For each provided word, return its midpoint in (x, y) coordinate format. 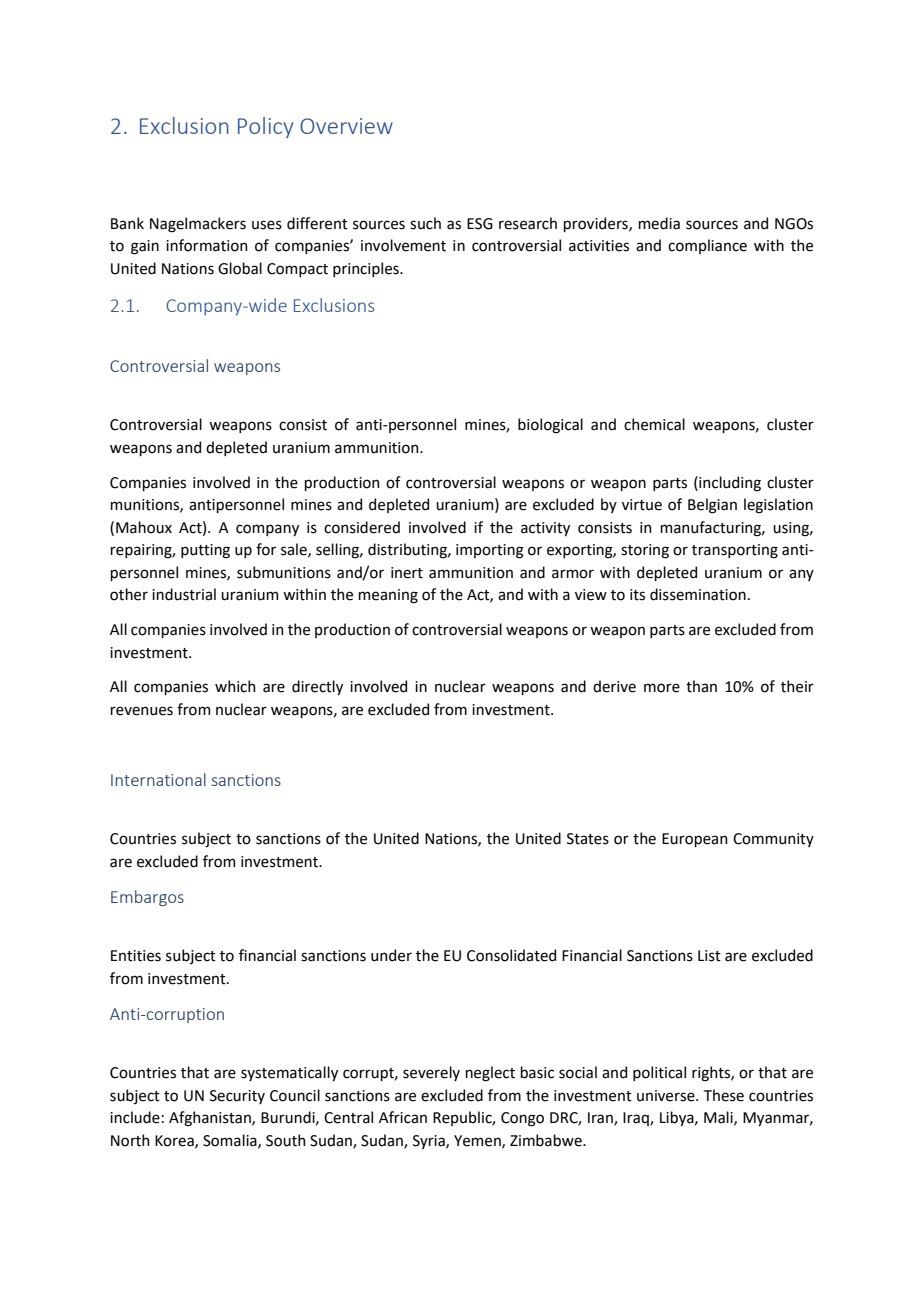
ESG (480, 224)
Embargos (147, 898)
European (694, 840)
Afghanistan (211, 1119)
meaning (388, 596)
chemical (654, 424)
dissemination (698, 594)
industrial (184, 594)
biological (550, 426)
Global (240, 268)
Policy (266, 127)
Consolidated (511, 955)
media (659, 223)
